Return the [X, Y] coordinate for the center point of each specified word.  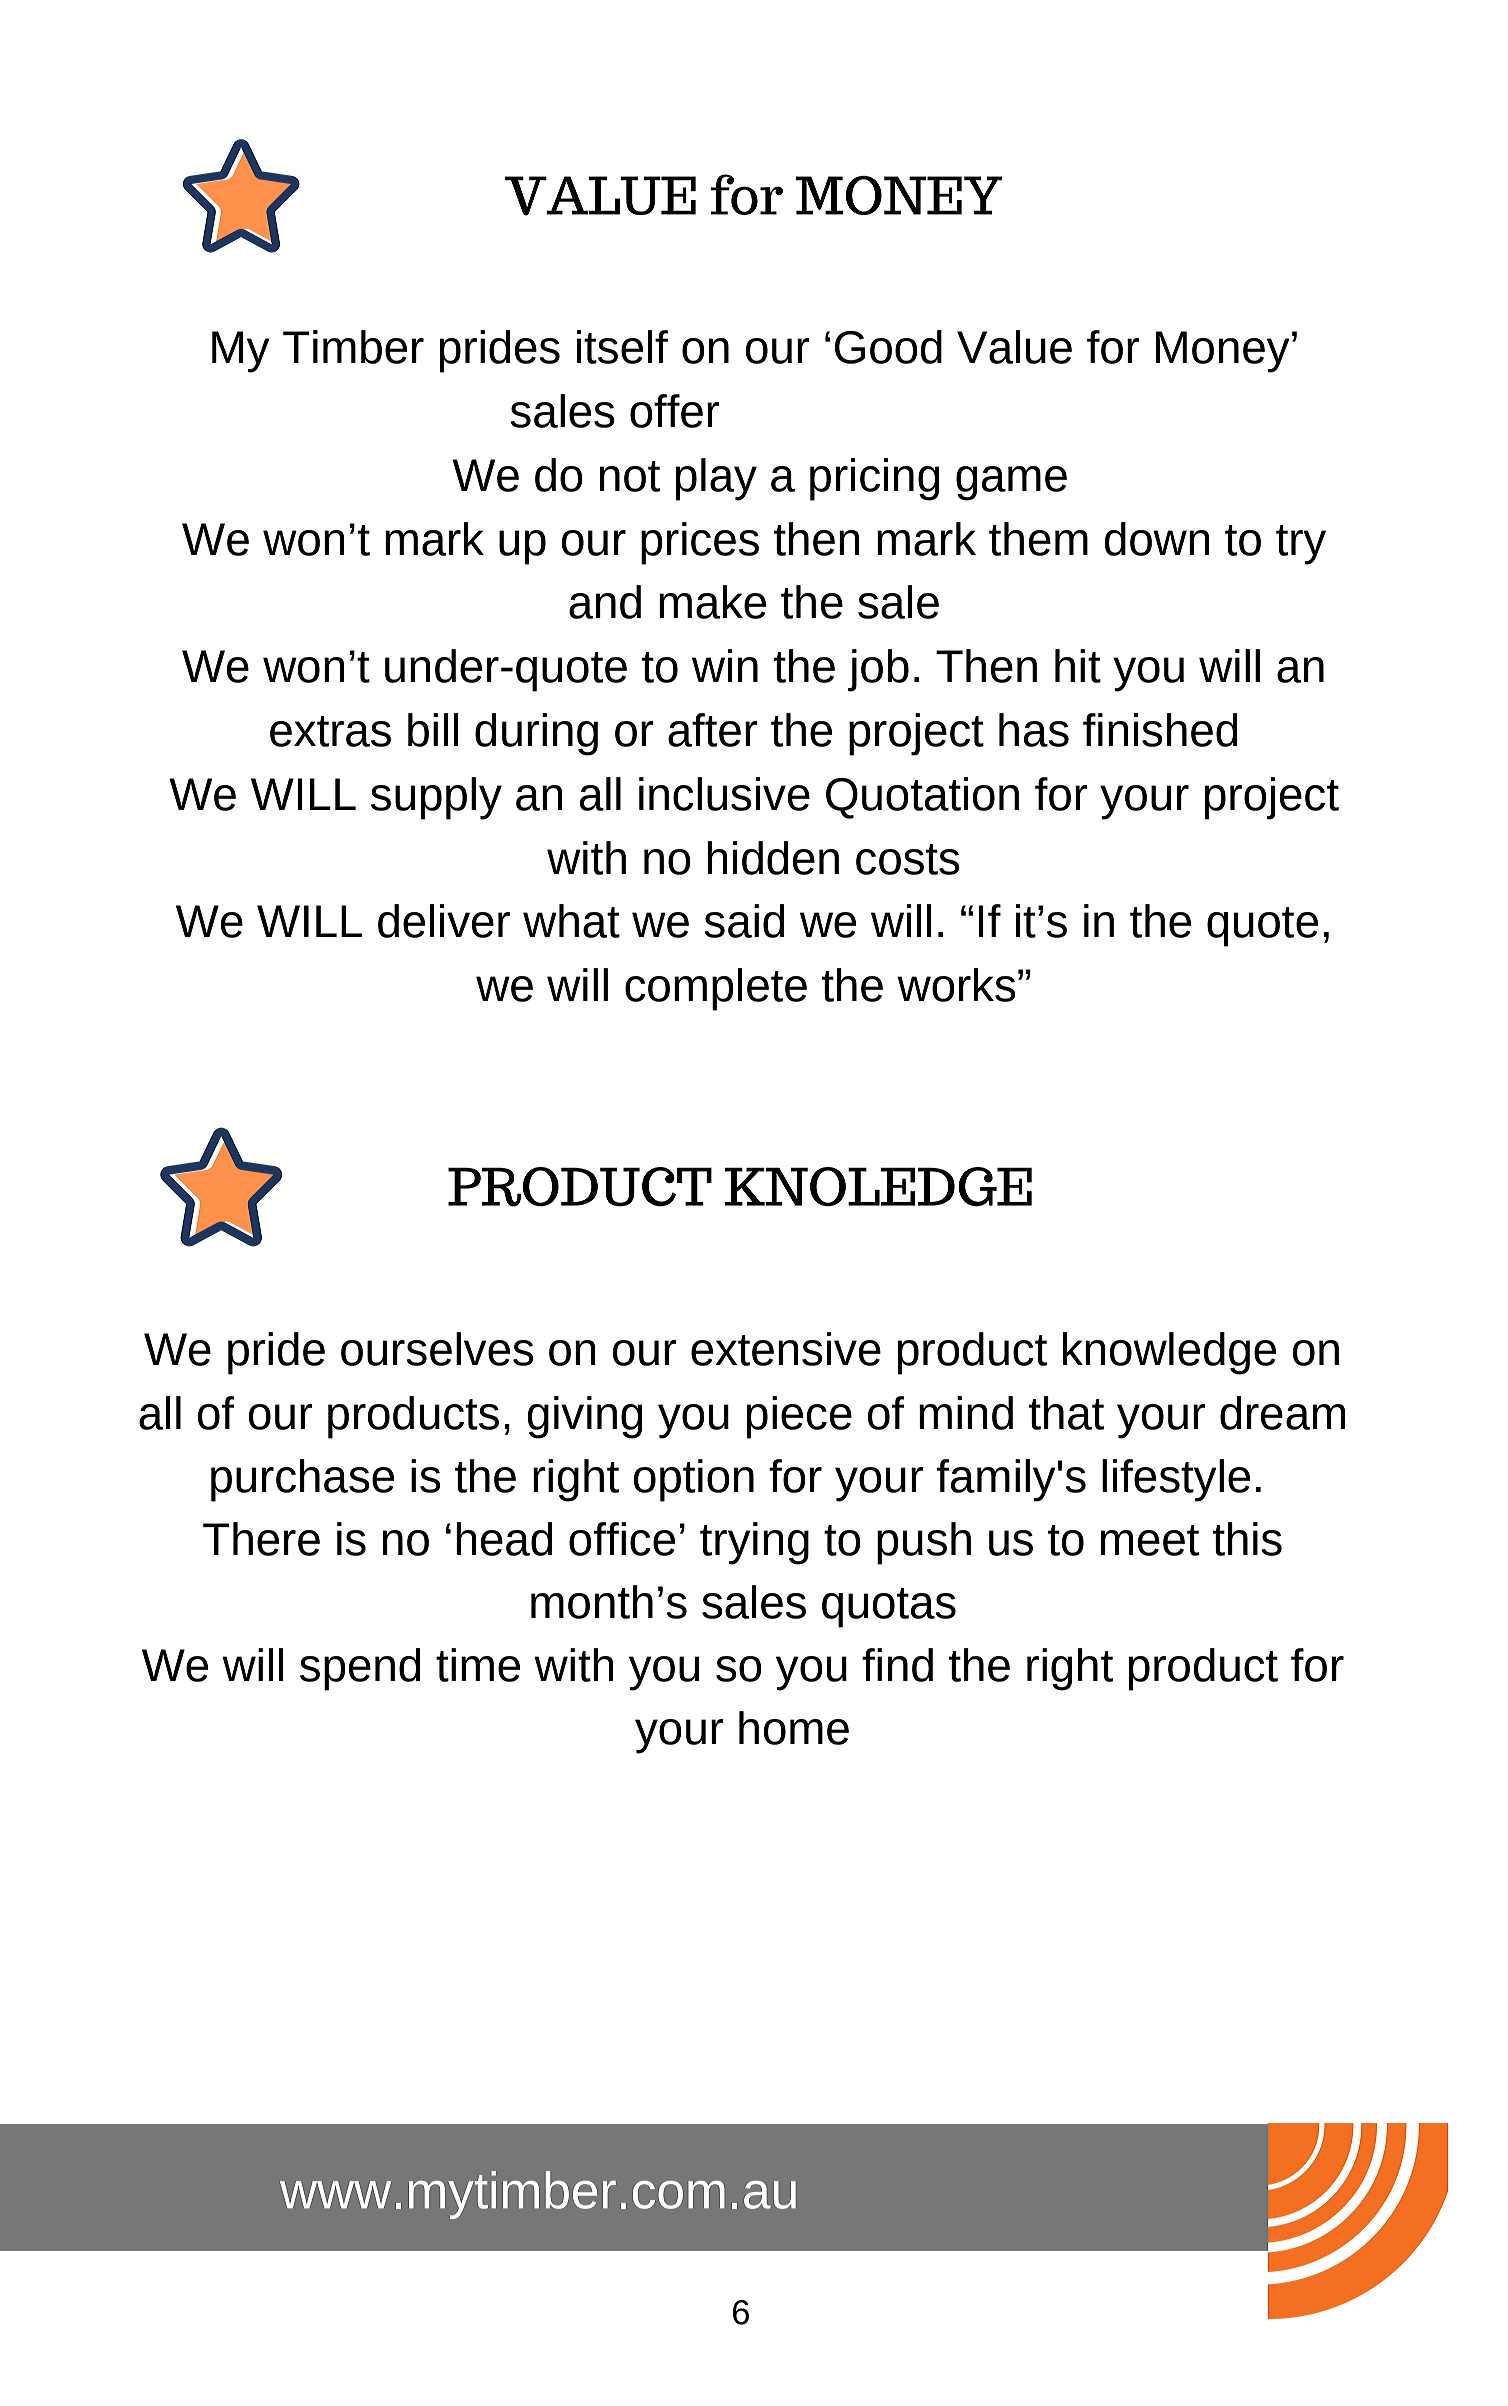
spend [360, 1669]
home [794, 1728]
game [1011, 483]
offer [675, 411]
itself [622, 347]
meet [1150, 1540]
